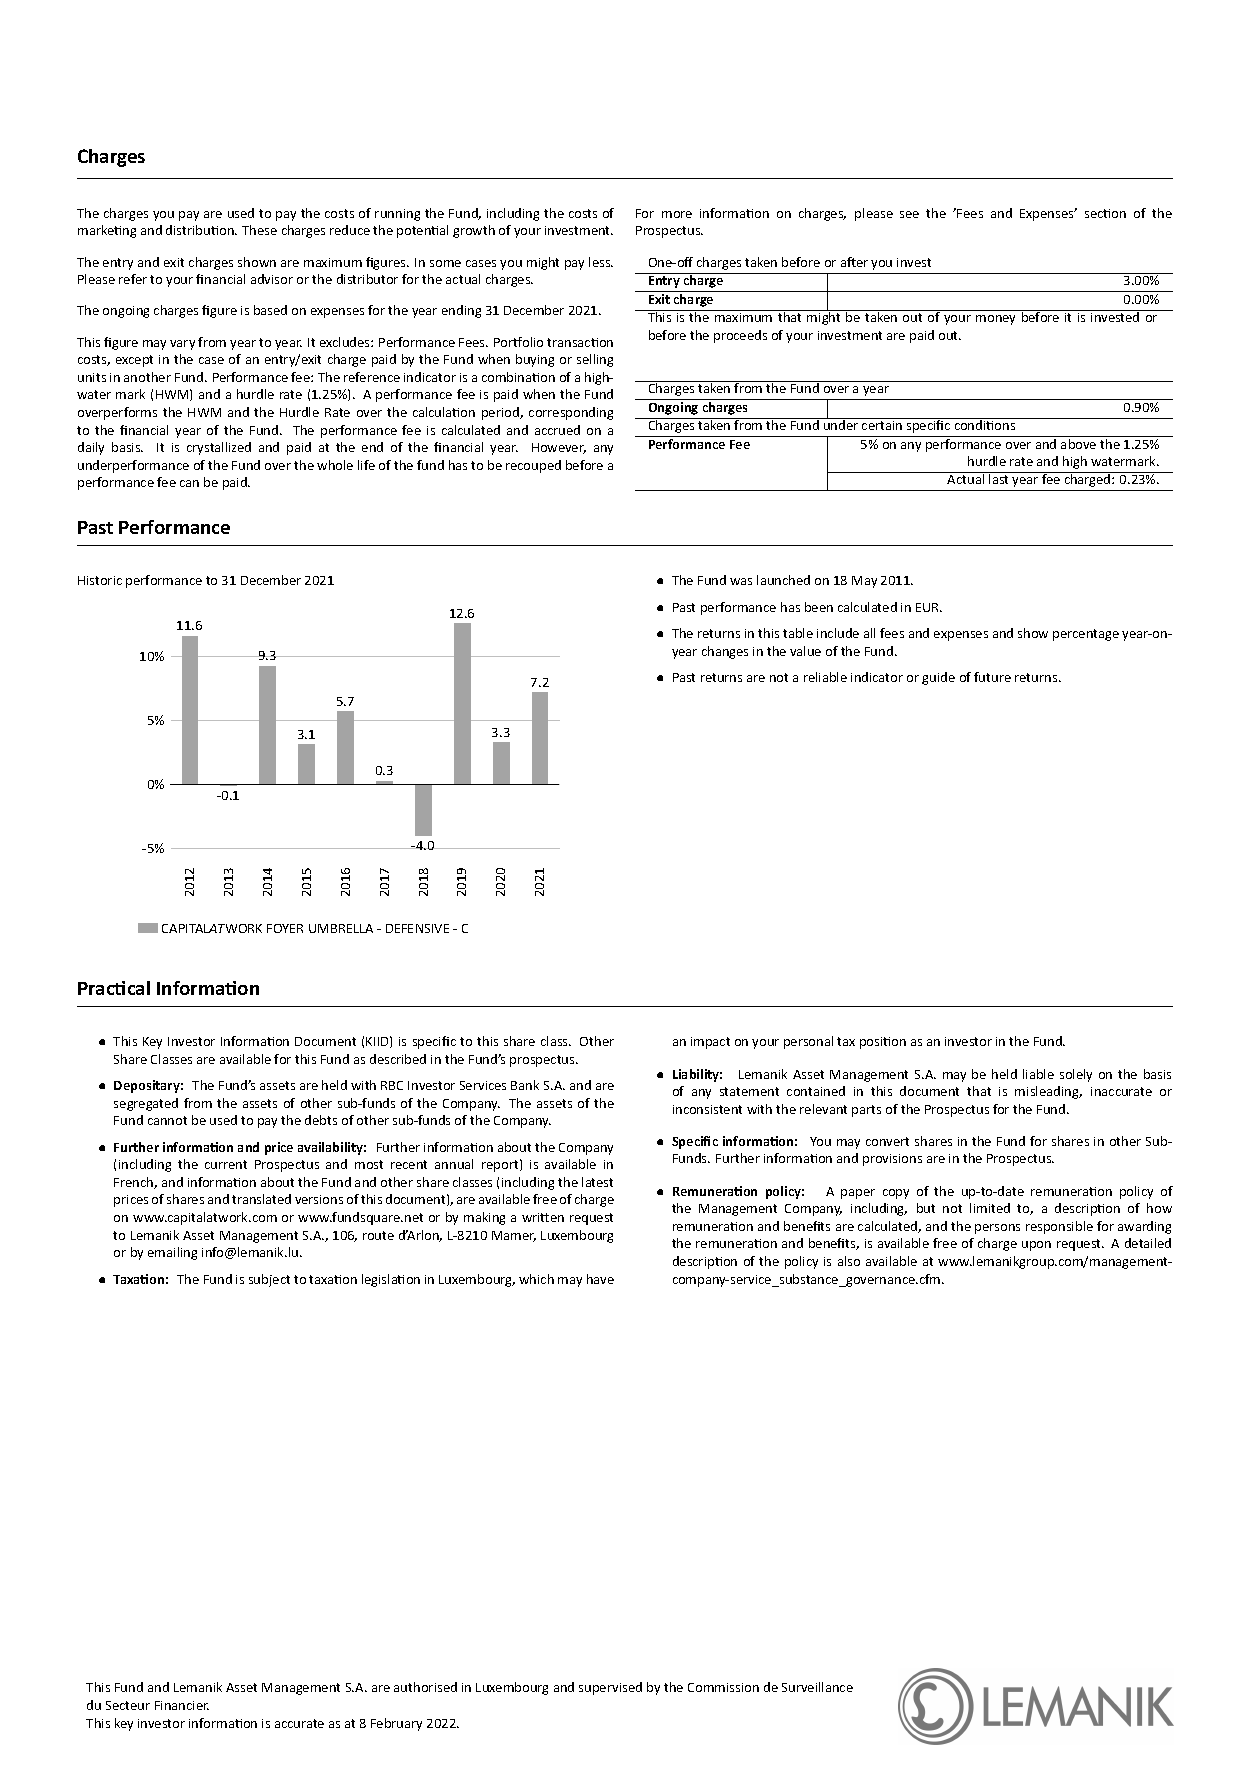  I want to click on money, so click(995, 320).
